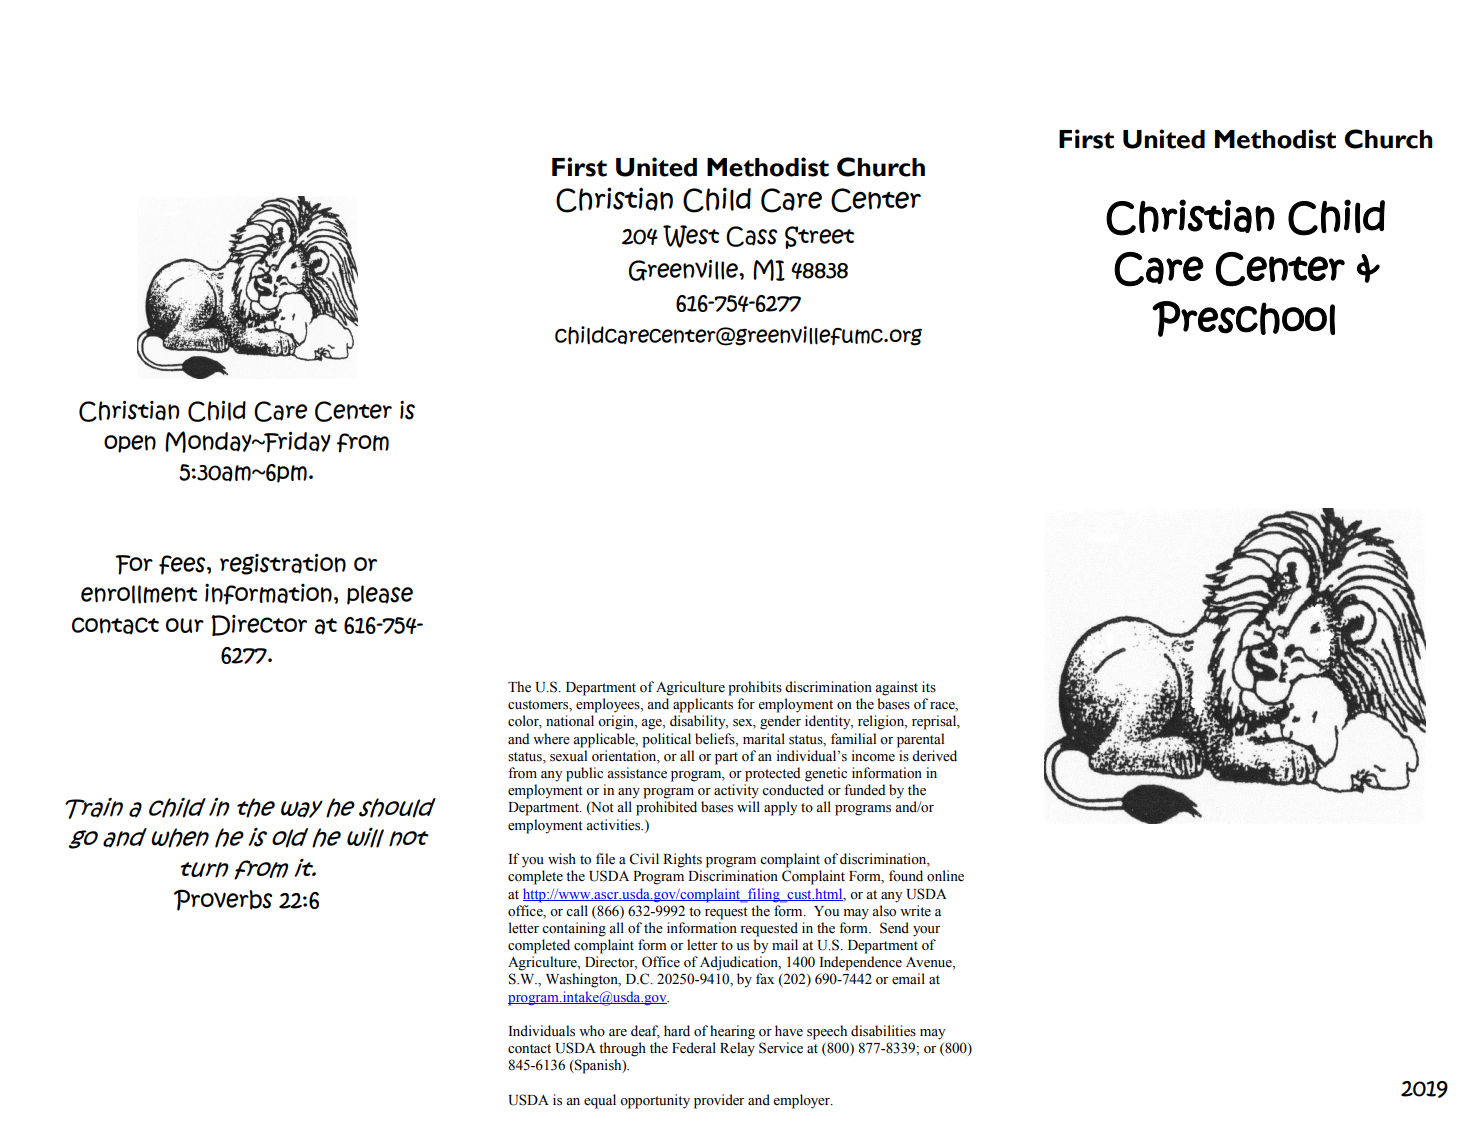 This screenshot has width=1481, height=1144. I want to click on disabilities, so click(883, 1031).
